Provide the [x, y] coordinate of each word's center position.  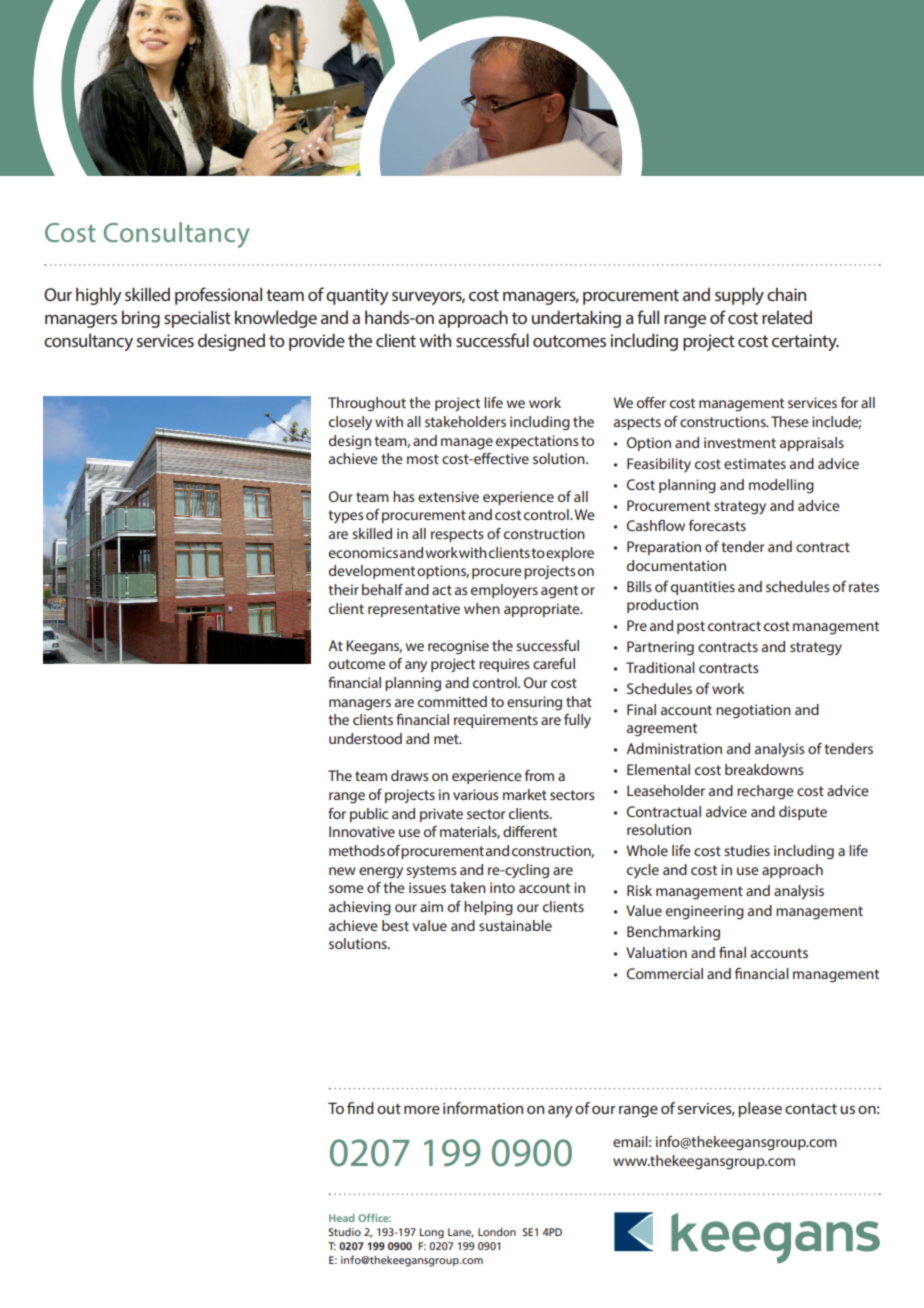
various [476, 794]
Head [341, 1218]
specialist [197, 319]
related [787, 317]
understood [365, 738]
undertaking [576, 319]
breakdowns [764, 769]
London [497, 1232]
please [760, 1110]
